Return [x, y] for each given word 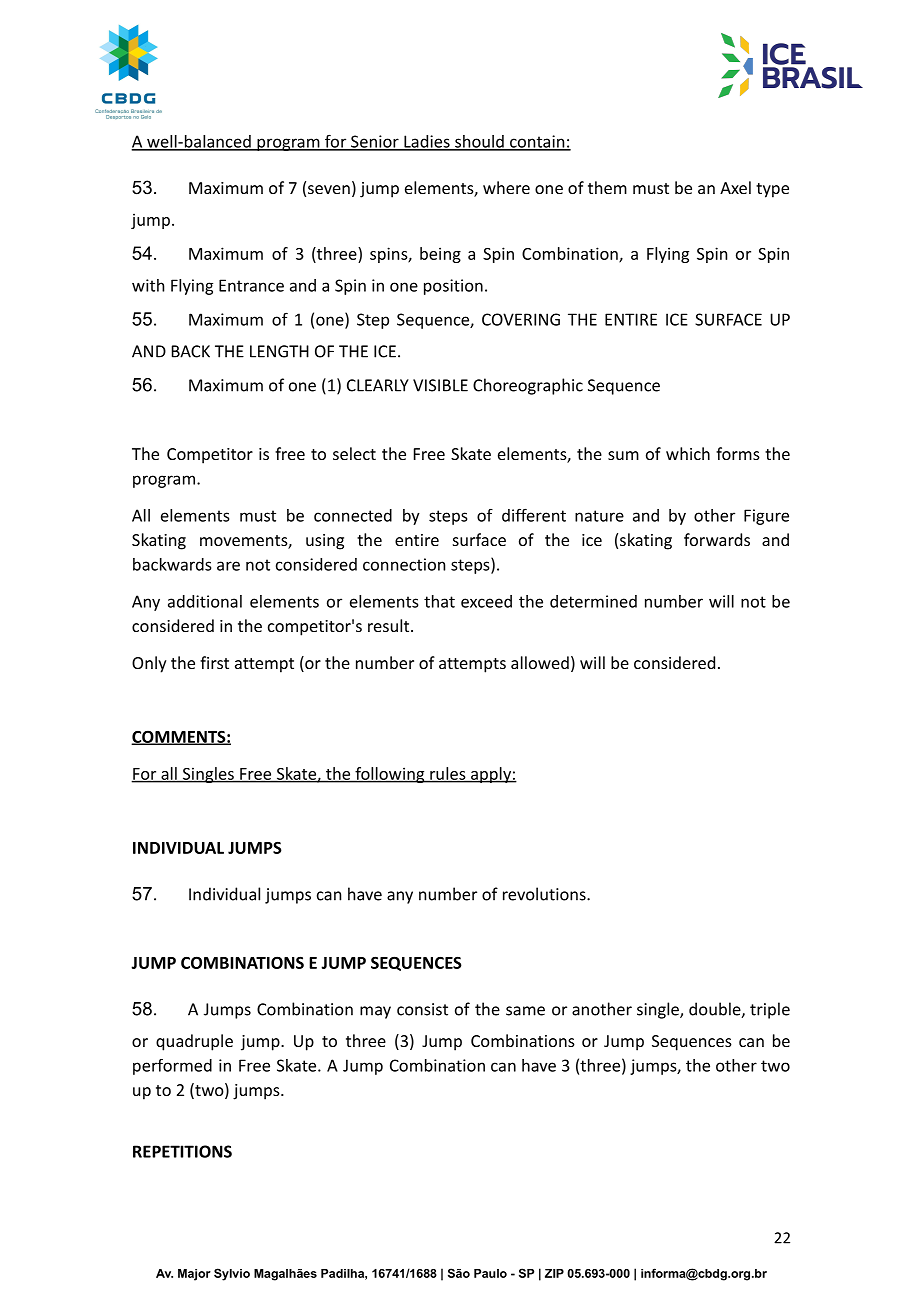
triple [770, 1010]
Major [194, 1275]
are [228, 566]
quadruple [194, 1042]
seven [329, 189]
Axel [735, 187]
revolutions [545, 894]
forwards [717, 539]
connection [404, 564]
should [479, 142]
